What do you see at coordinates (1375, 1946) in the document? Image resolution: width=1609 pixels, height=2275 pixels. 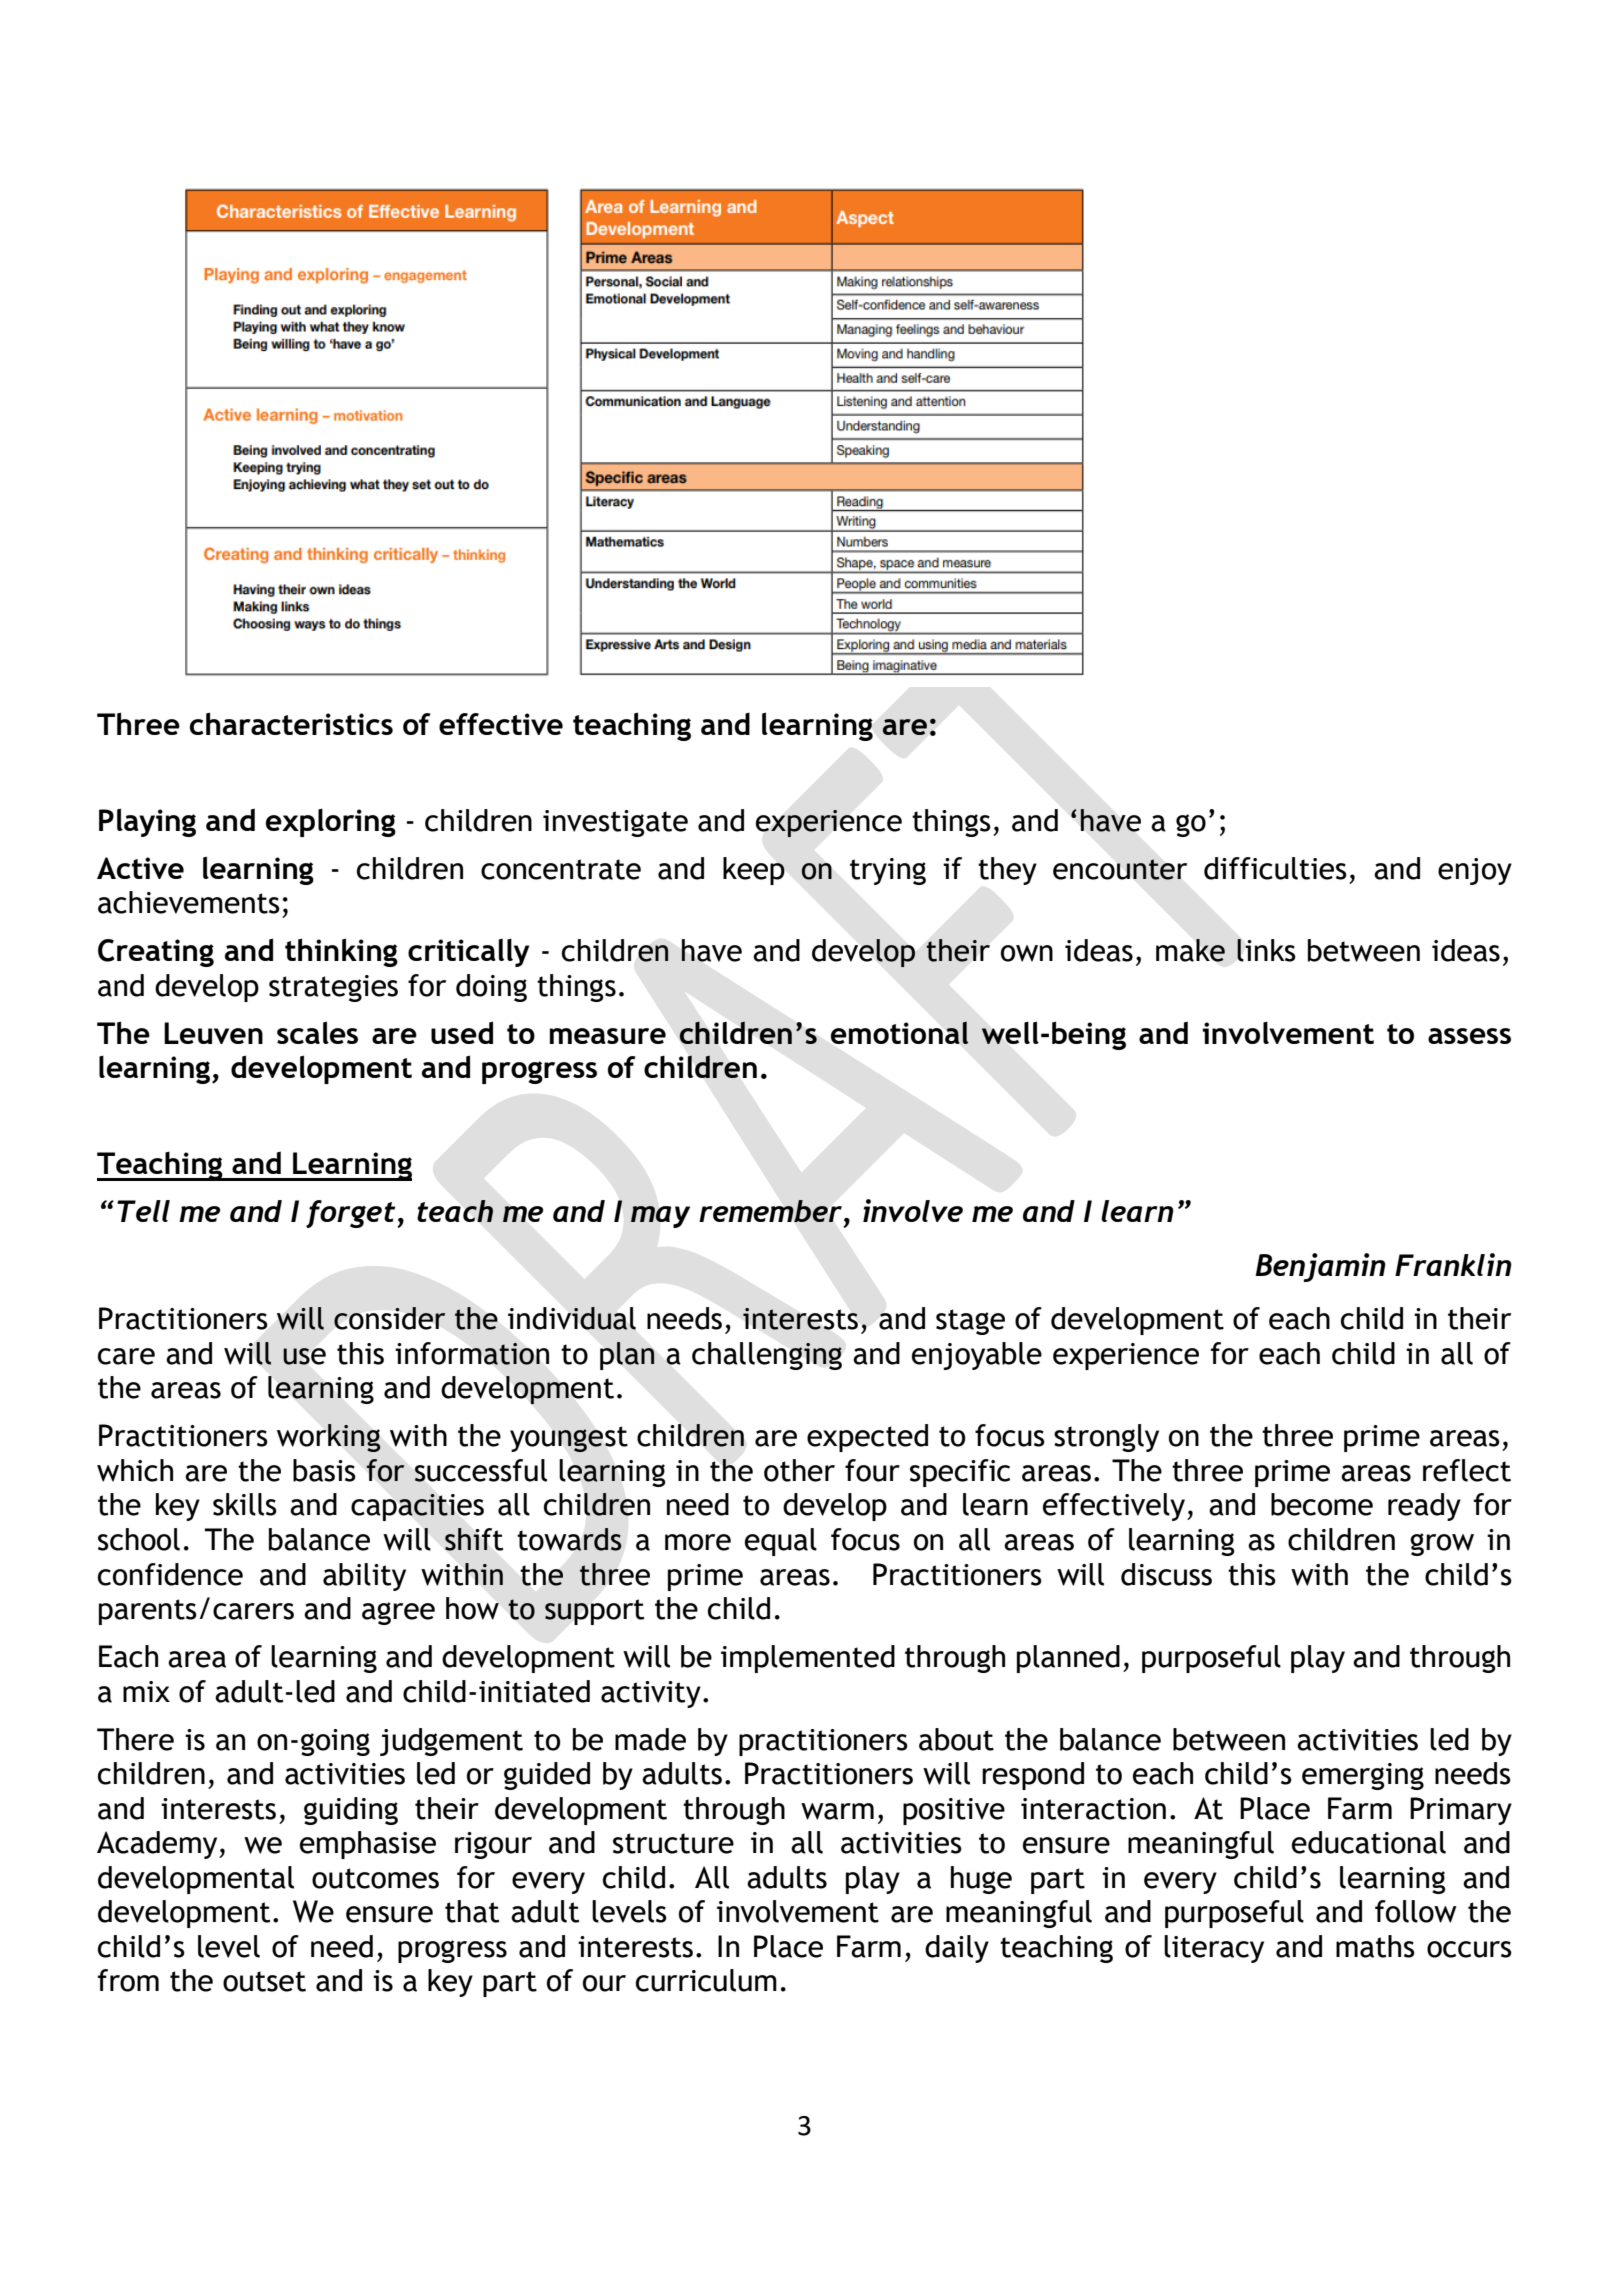 I see `maths` at bounding box center [1375, 1946].
